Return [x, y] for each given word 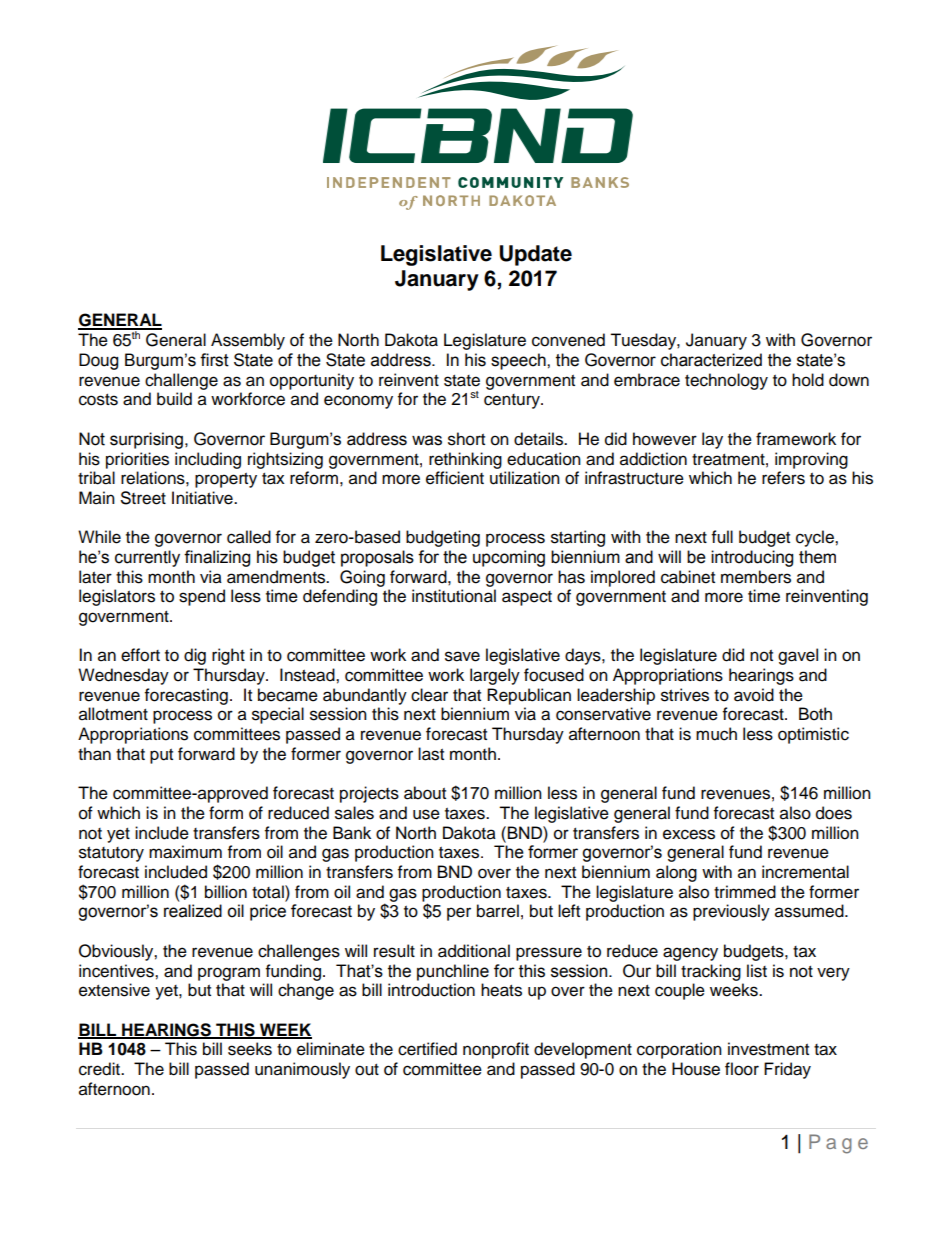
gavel [798, 656]
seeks [250, 1049]
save [462, 656]
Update [535, 255]
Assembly [248, 341]
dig [195, 656]
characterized [711, 360]
